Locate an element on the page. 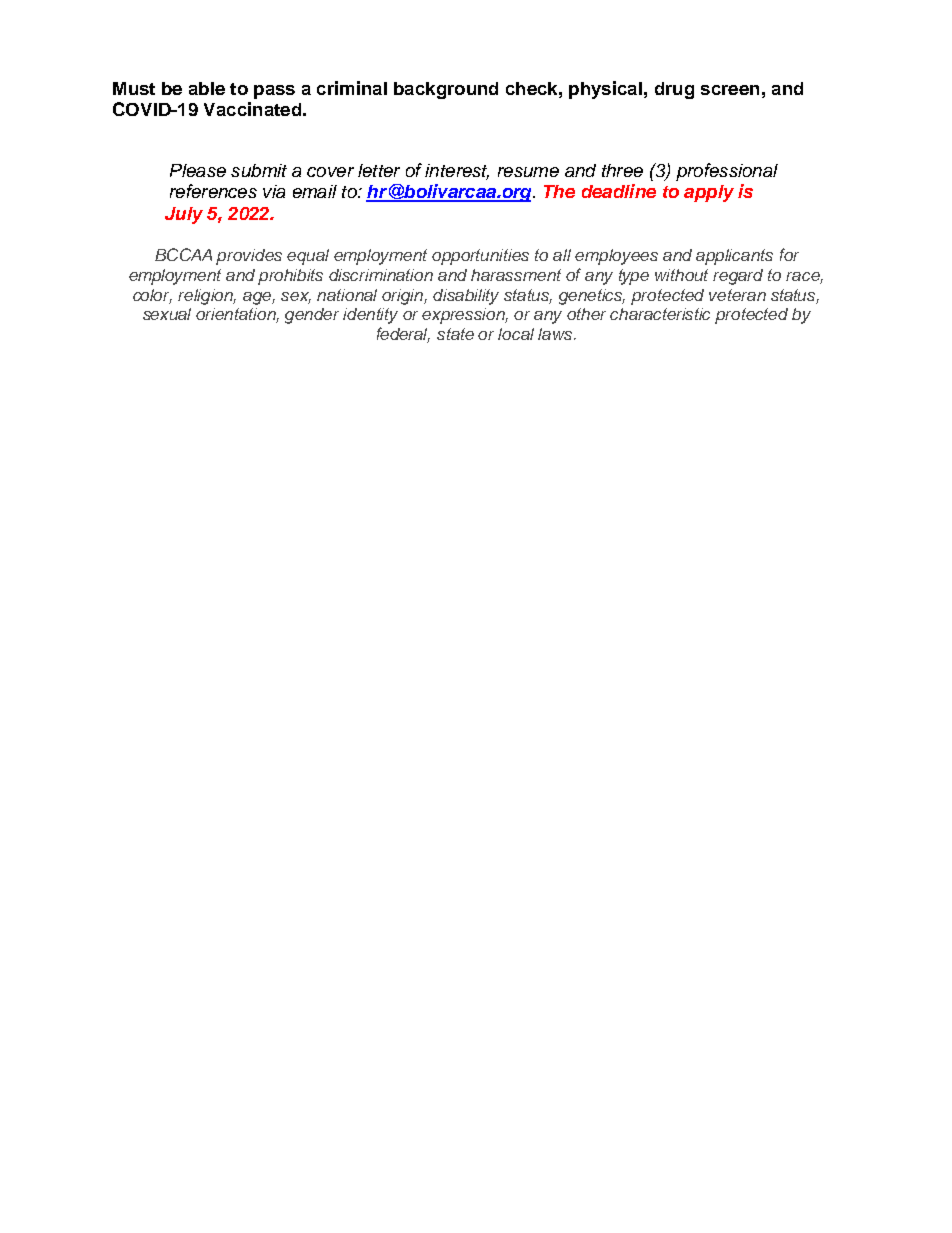 Image resolution: width=952 pixels, height=1233 pixels. applicants is located at coordinates (734, 257).
